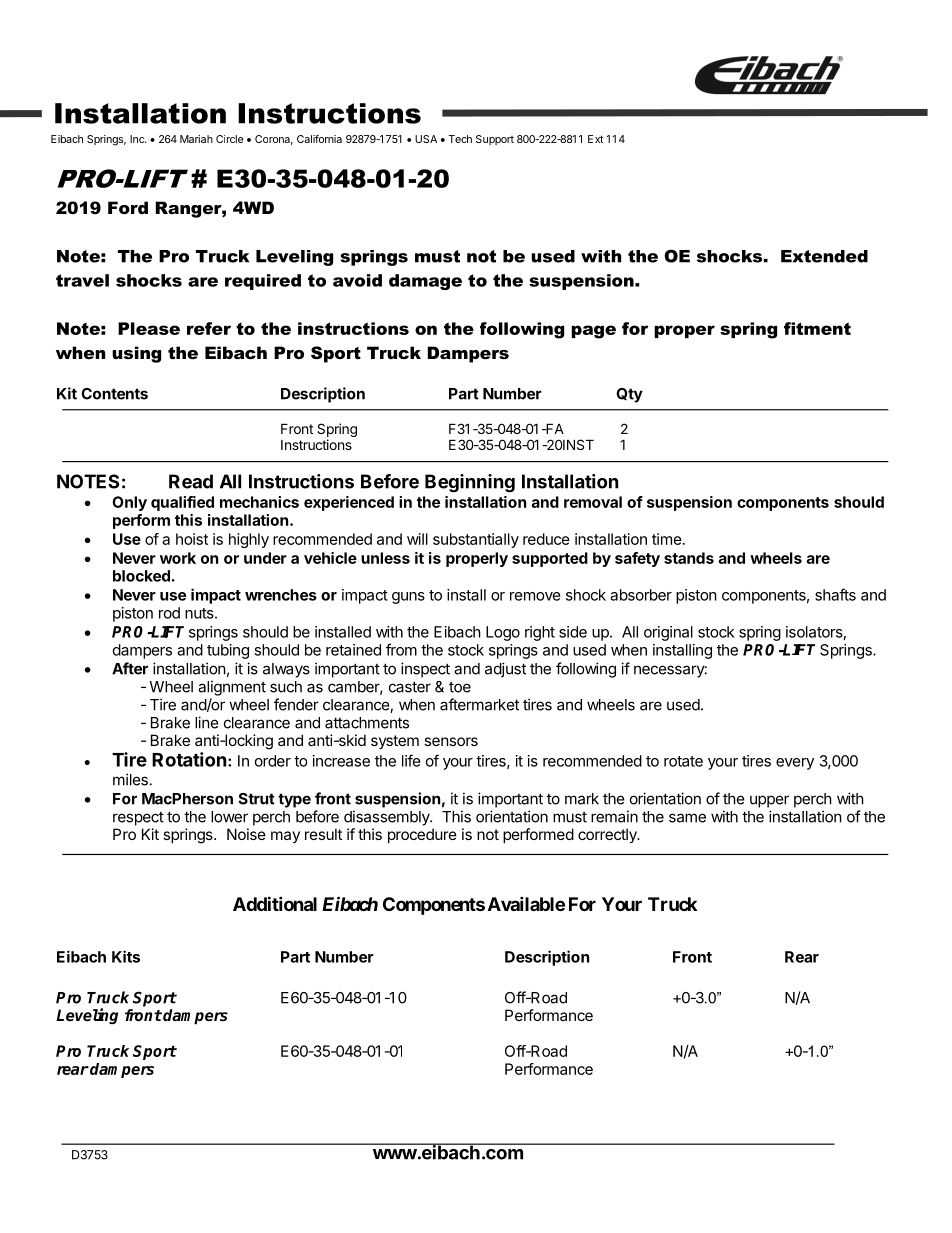 The height and width of the screenshot is (1233, 952). Describe the element at coordinates (196, 139) in the screenshot. I see `Mariah` at that location.
